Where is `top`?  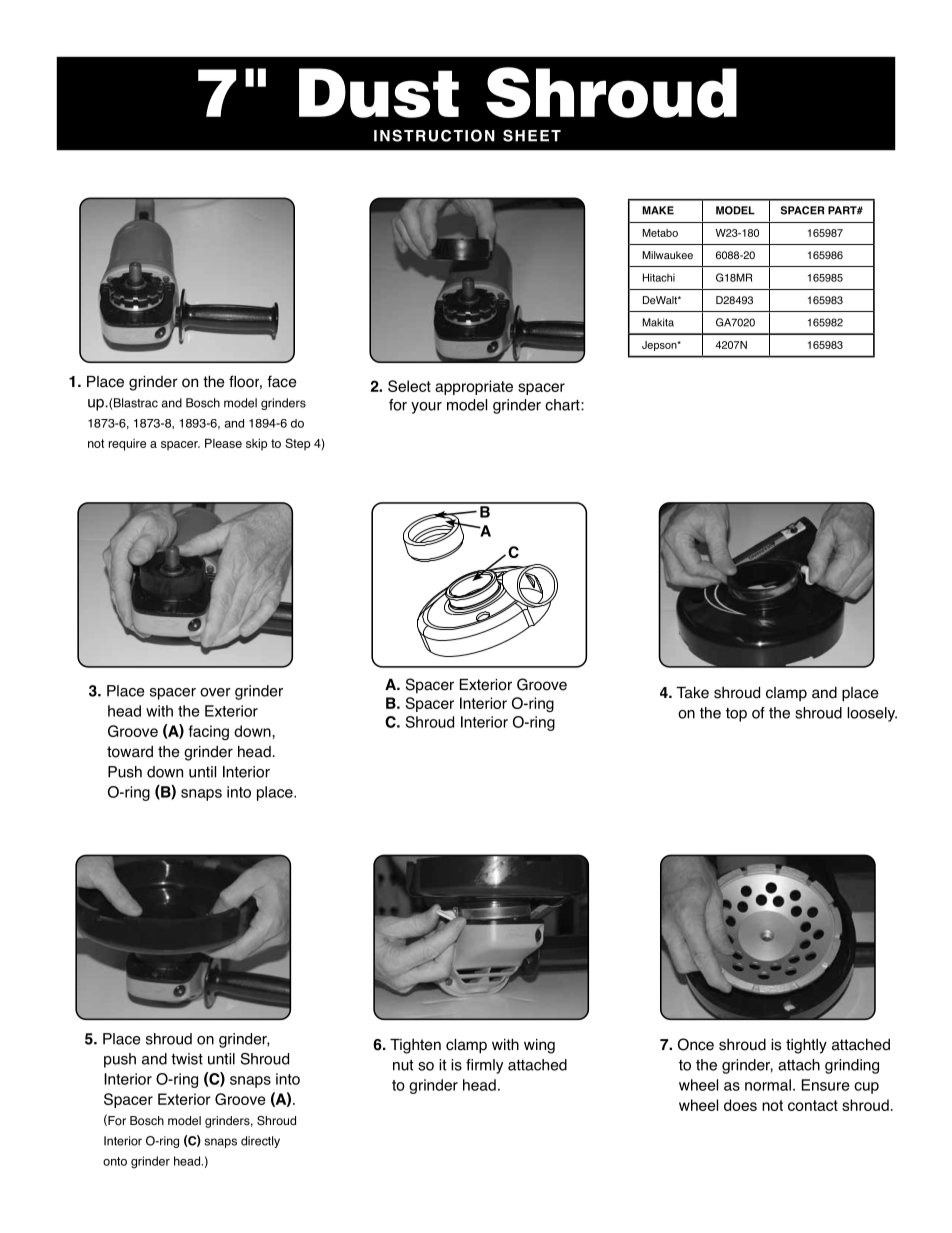 top is located at coordinates (736, 715).
